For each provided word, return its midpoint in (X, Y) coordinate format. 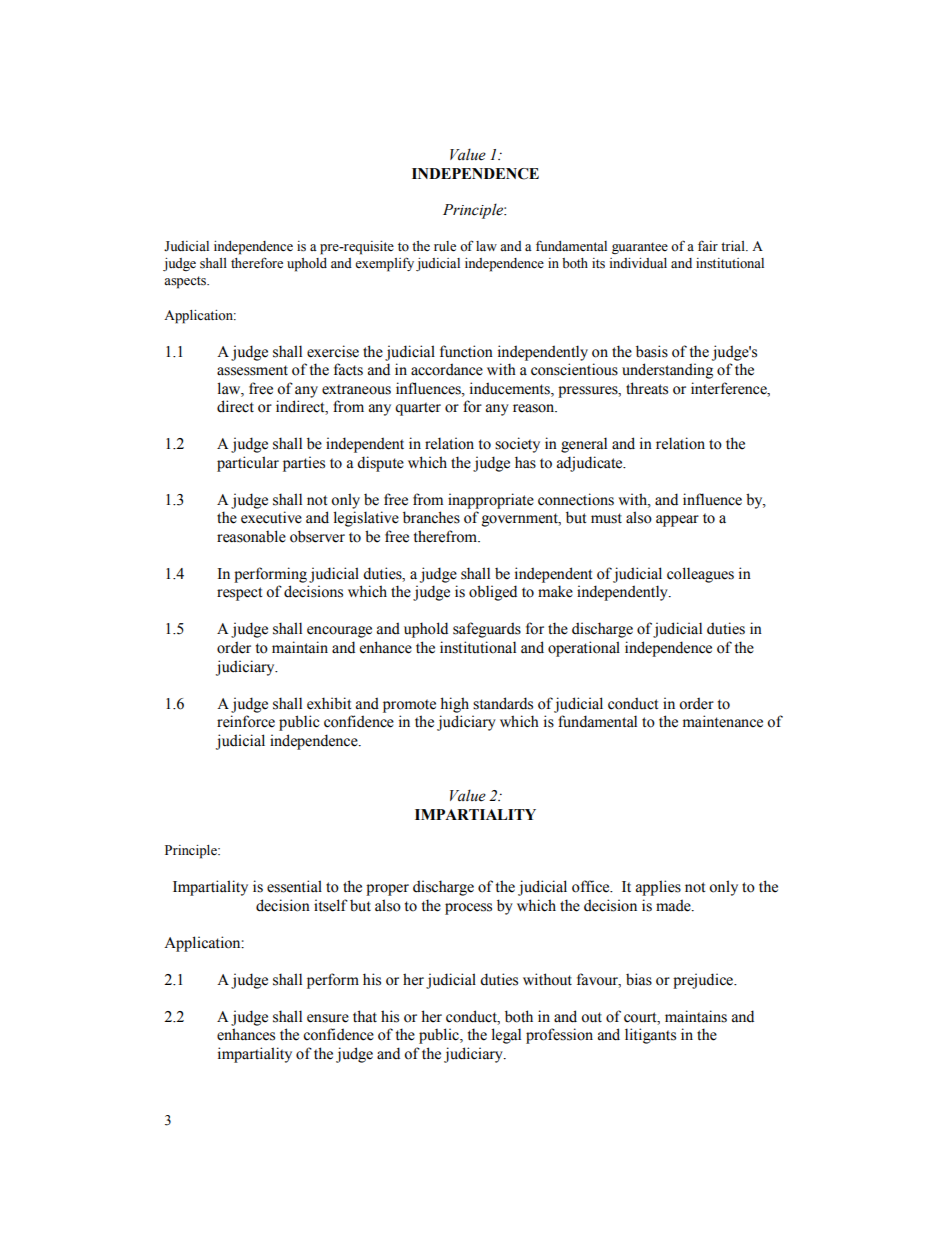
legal (506, 1036)
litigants (650, 1036)
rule (445, 246)
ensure (328, 1018)
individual (638, 263)
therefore (257, 263)
